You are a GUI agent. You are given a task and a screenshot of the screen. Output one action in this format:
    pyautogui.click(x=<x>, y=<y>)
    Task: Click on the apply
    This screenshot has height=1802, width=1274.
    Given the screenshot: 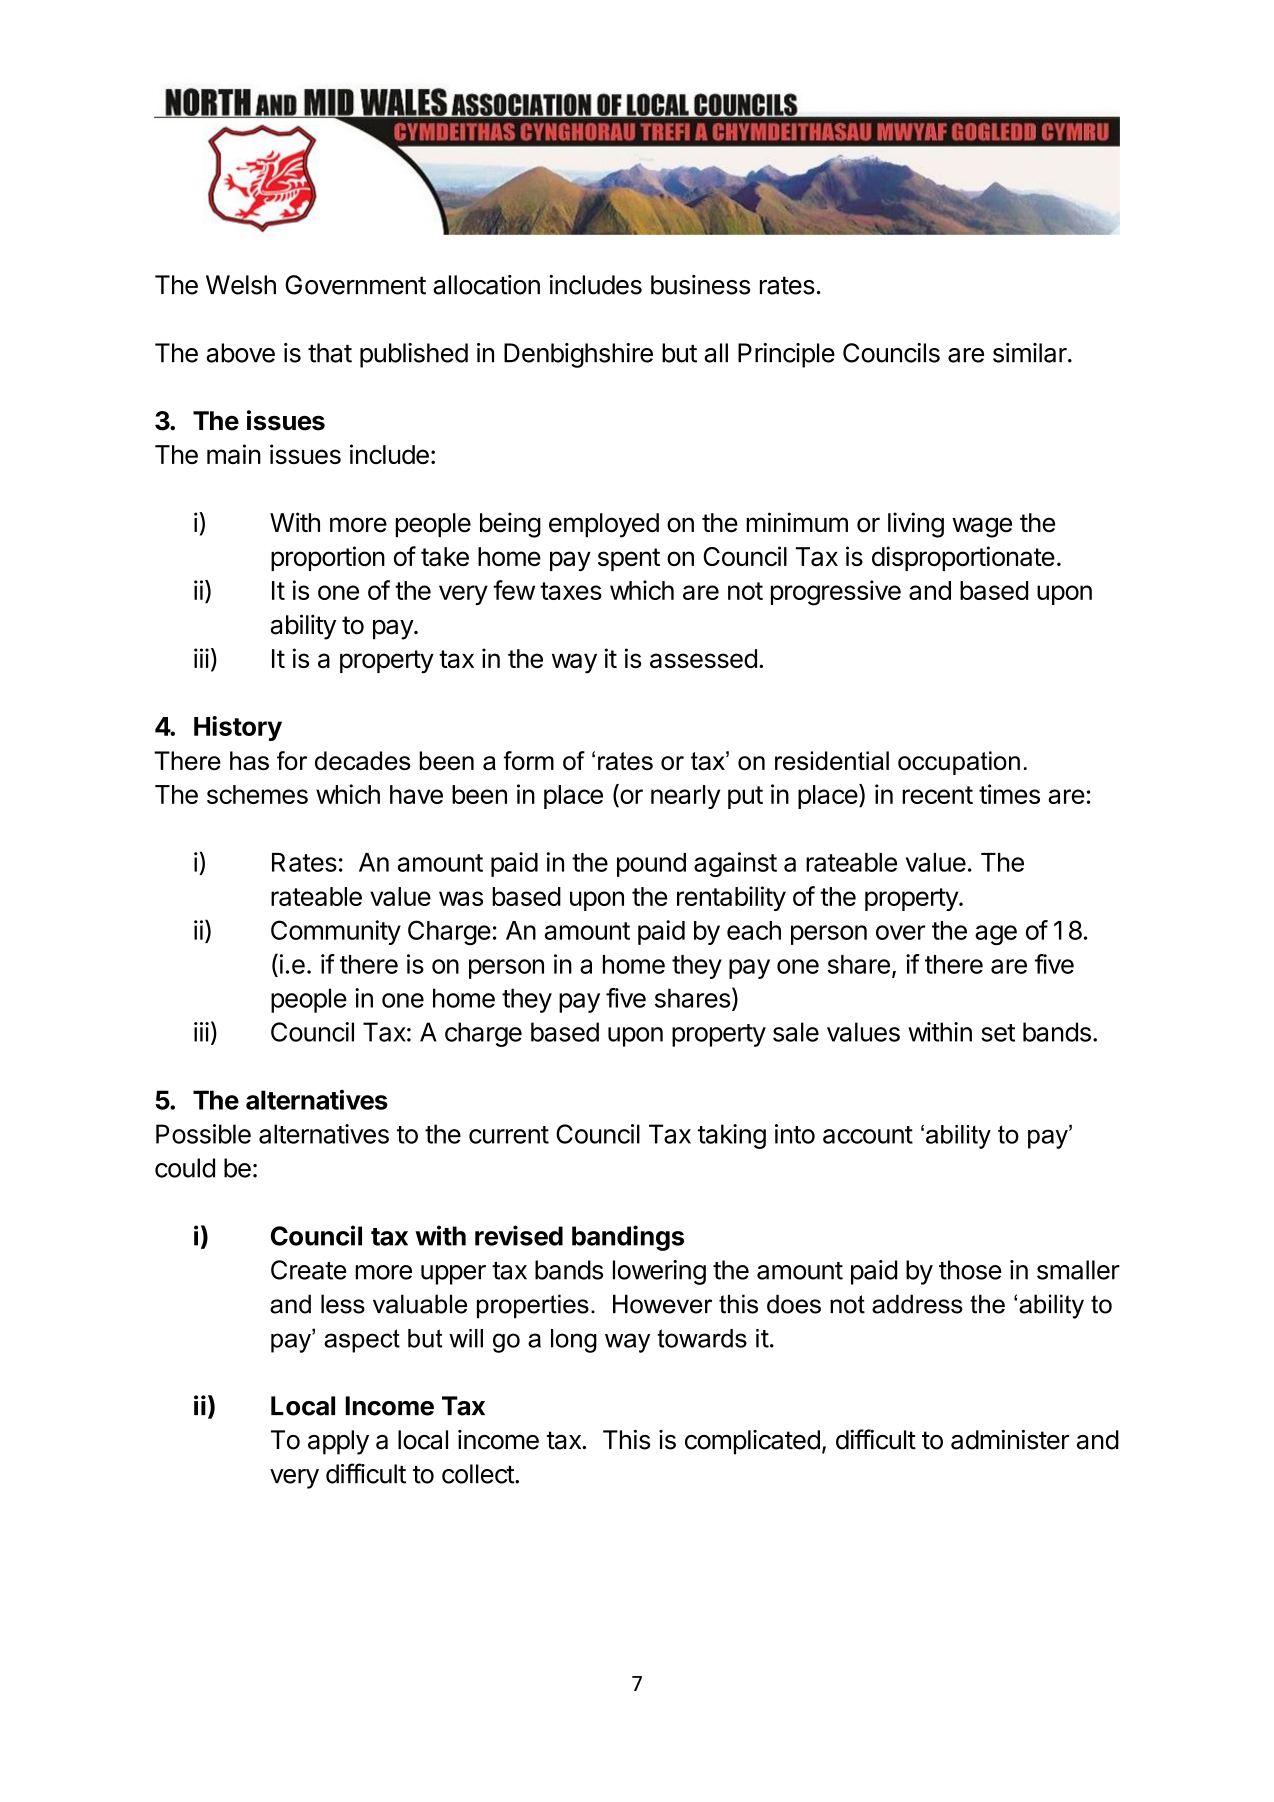 What is the action you would take?
    pyautogui.click(x=338, y=1442)
